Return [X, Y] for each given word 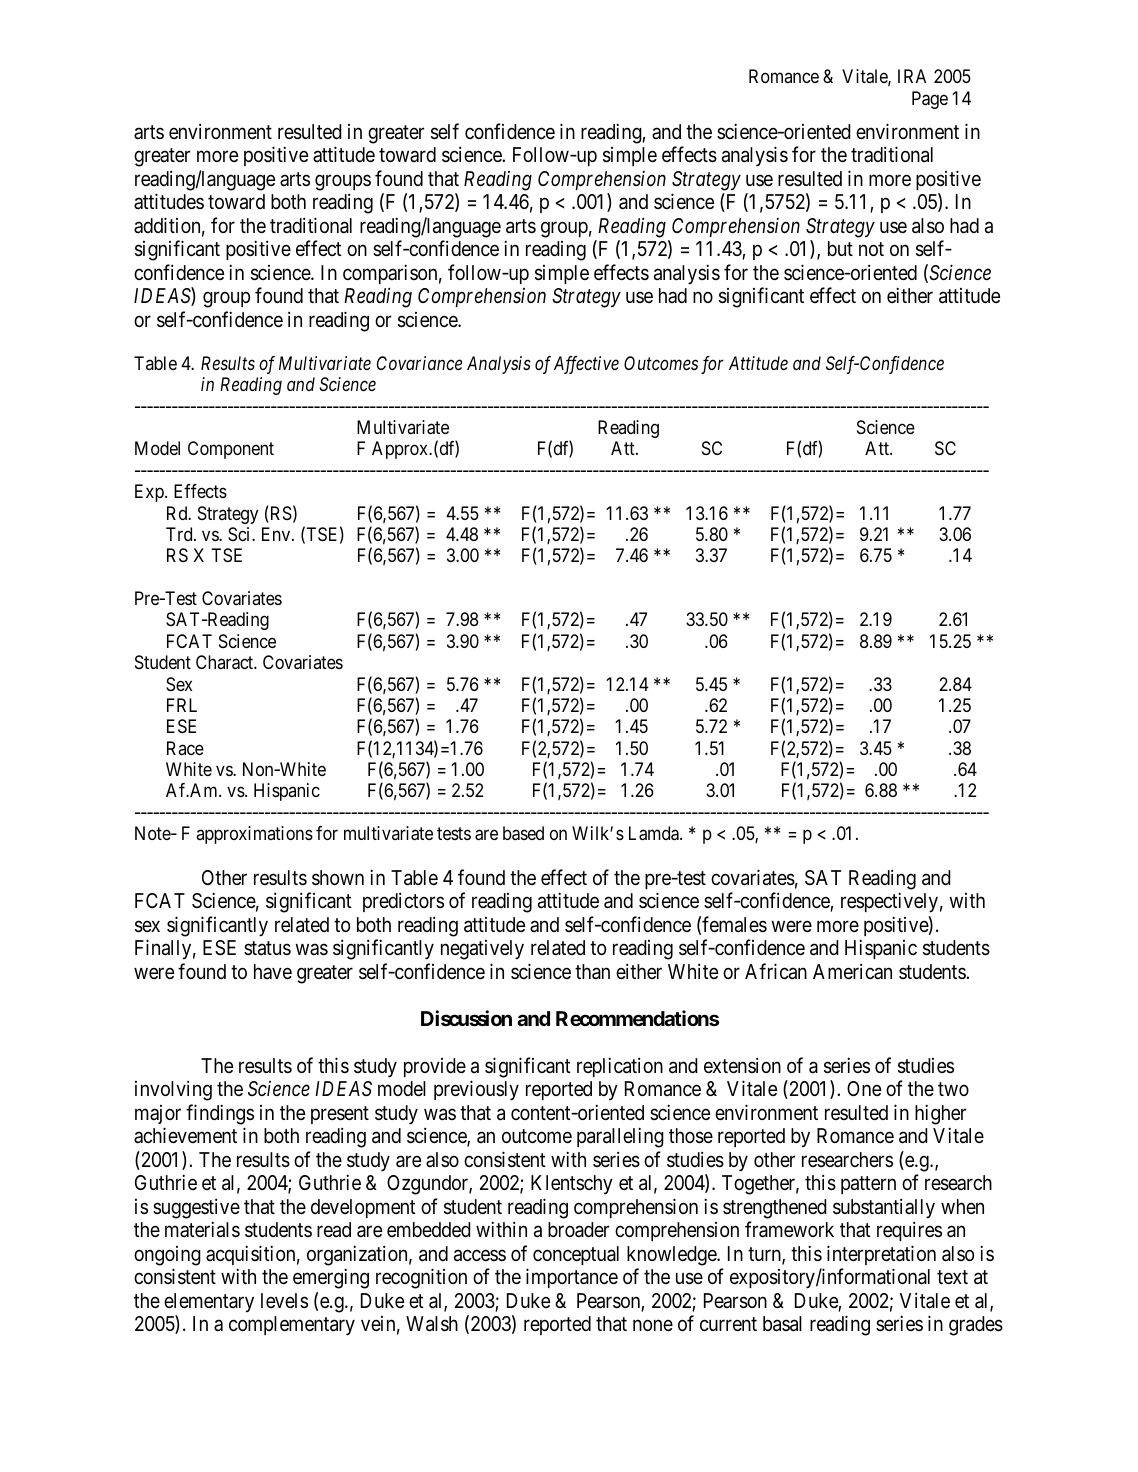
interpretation [881, 1255]
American [852, 971]
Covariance [419, 363]
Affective [586, 365]
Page [930, 100]
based [523, 833]
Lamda [655, 833]
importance [572, 1278]
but [840, 248]
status [267, 948]
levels [284, 1300]
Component [231, 450]
